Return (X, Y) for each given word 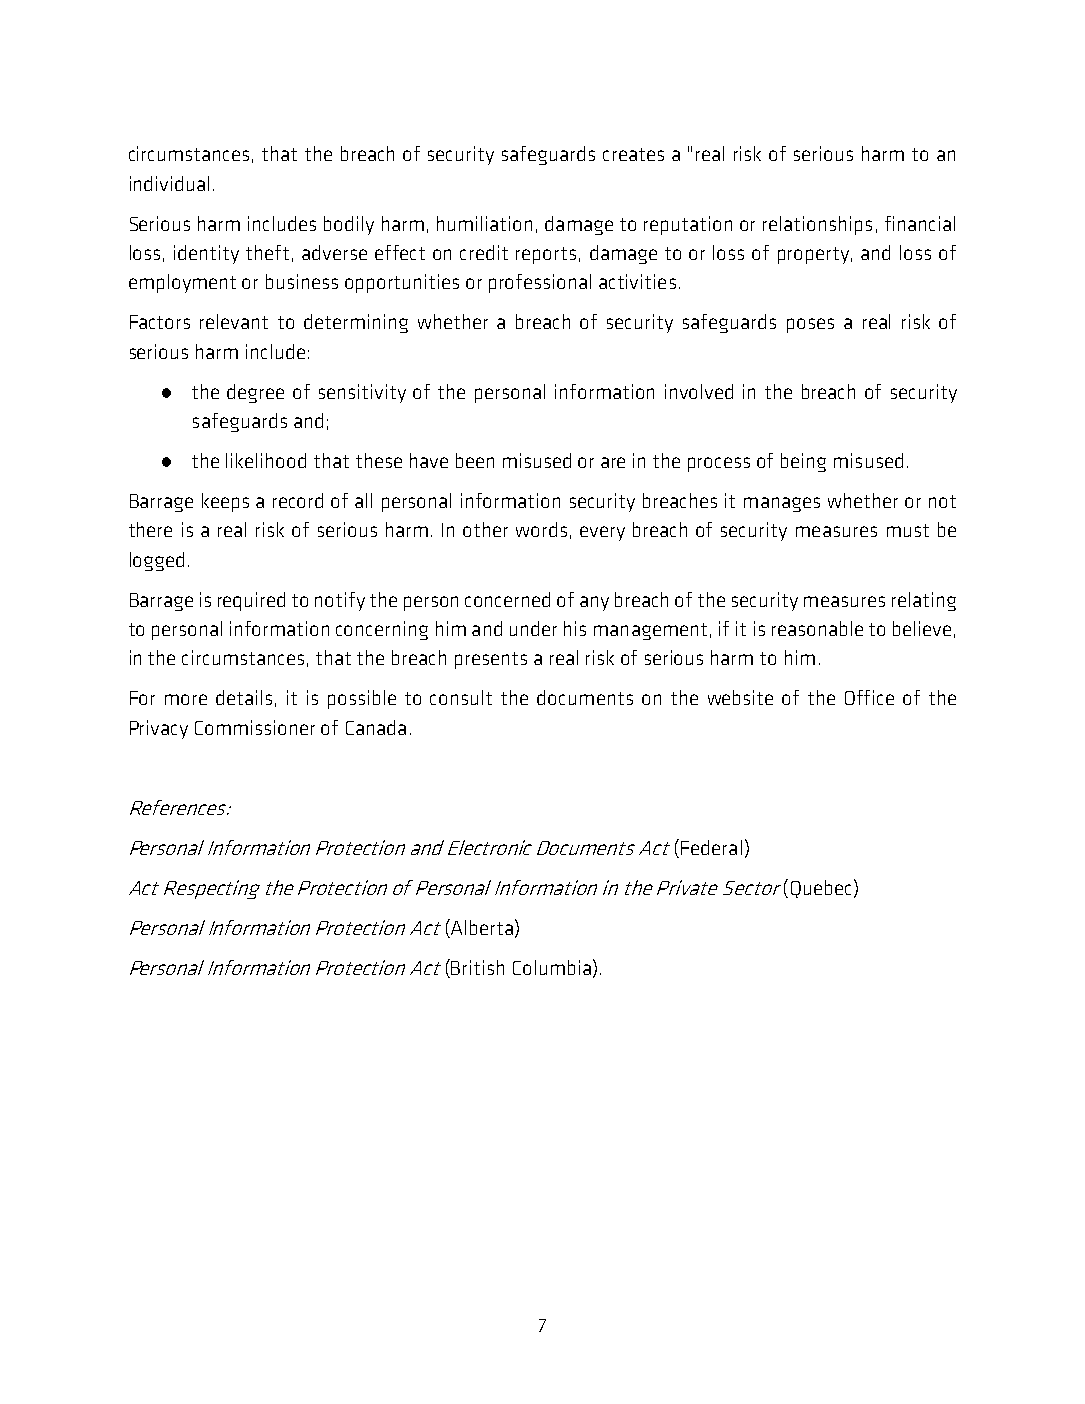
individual (169, 183)
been (475, 460)
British (477, 967)
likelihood (266, 460)
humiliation (484, 223)
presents (491, 660)
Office (869, 697)
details (244, 697)
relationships (817, 225)
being (803, 462)
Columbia (552, 967)
